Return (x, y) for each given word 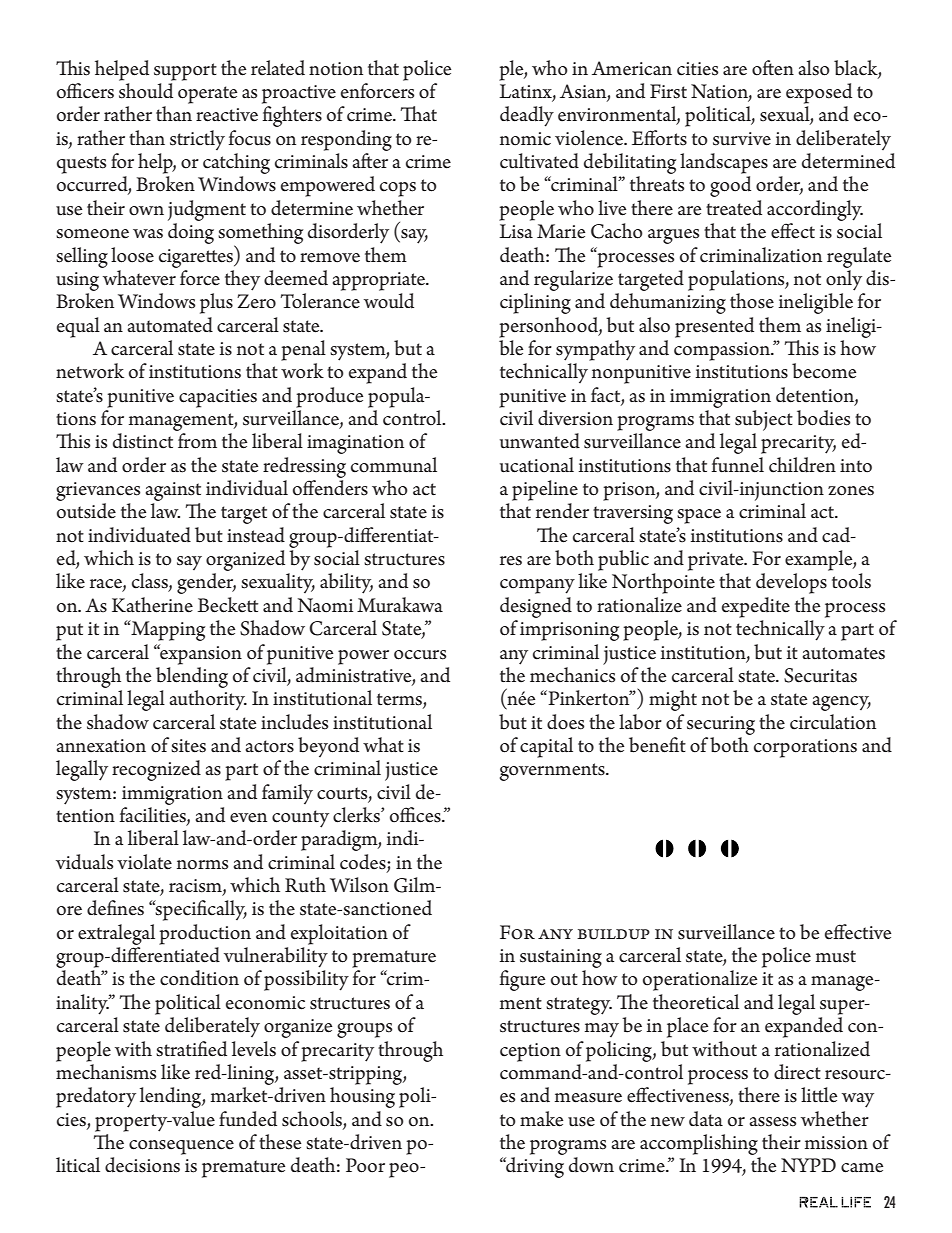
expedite (756, 607)
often (773, 68)
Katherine (152, 605)
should (146, 91)
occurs (420, 655)
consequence (181, 1147)
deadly (527, 116)
